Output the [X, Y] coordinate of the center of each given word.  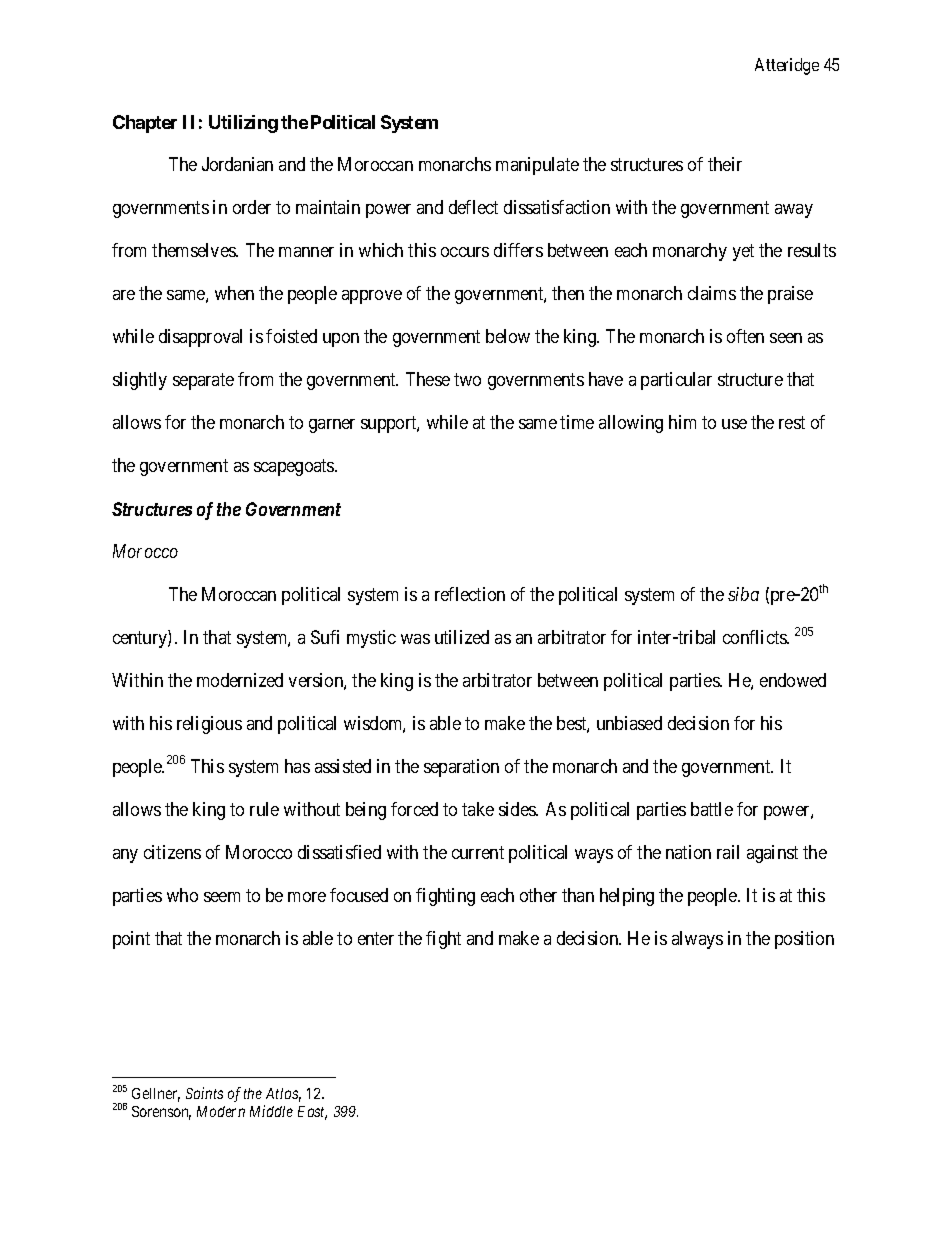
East [312, 1113]
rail [728, 852]
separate [203, 382]
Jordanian [237, 164]
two [467, 380]
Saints [204, 1093]
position [804, 940]
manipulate [537, 166]
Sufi [325, 637]
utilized [462, 637]
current [478, 852]
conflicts [755, 637]
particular [676, 381]
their [725, 164]
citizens [172, 852]
